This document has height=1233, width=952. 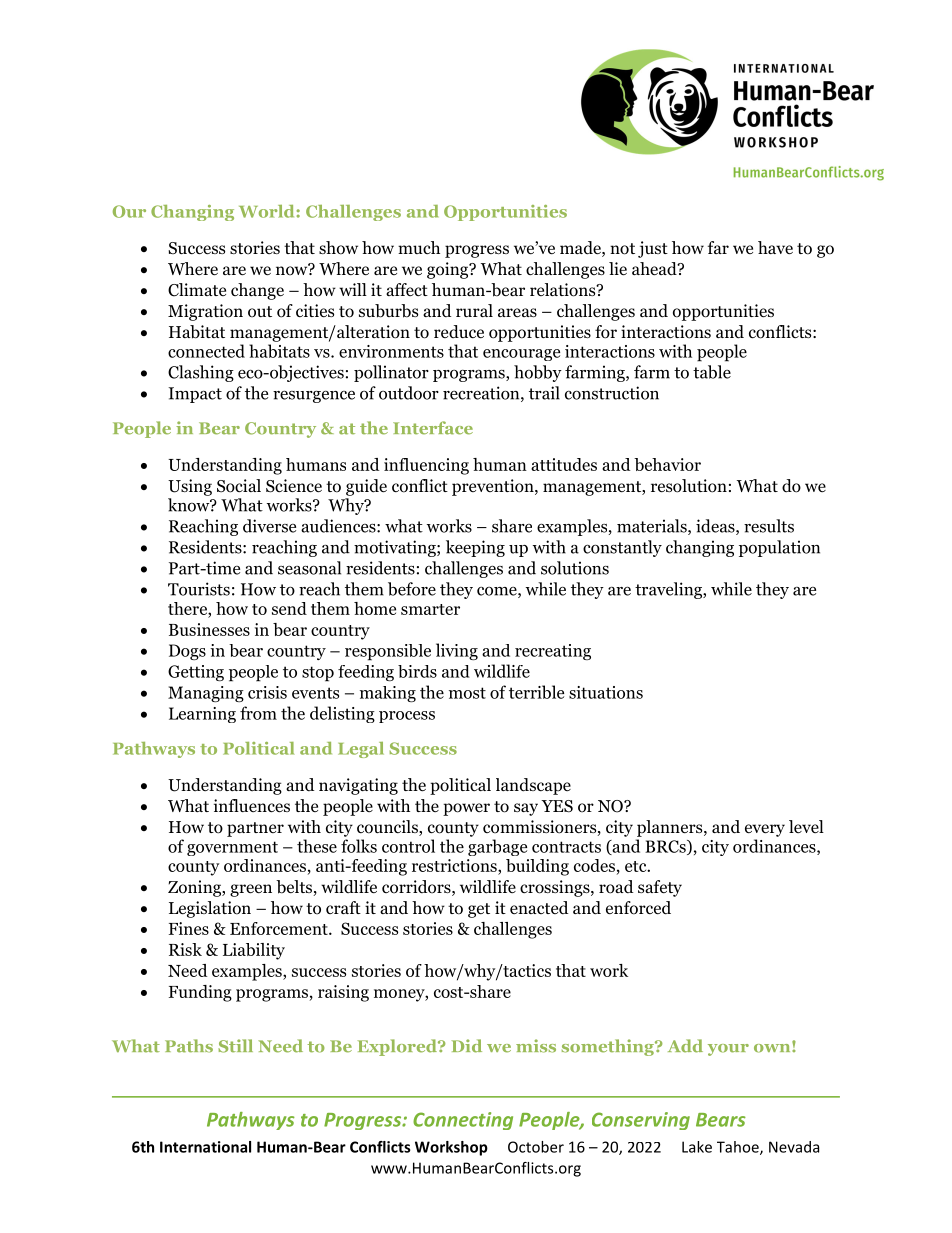 I want to click on situations, so click(x=606, y=692).
